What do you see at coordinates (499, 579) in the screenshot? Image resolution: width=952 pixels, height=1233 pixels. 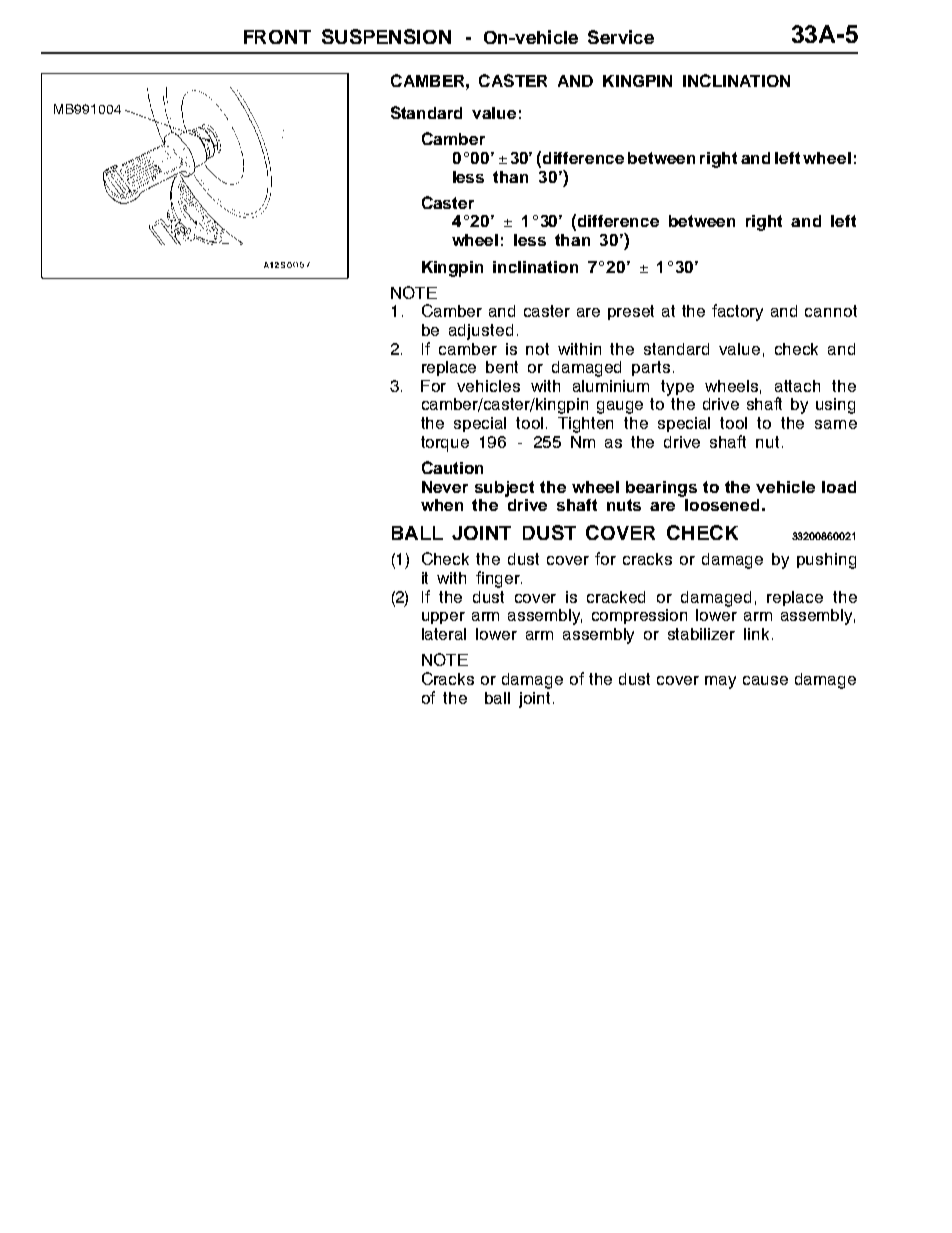 I see `finger` at bounding box center [499, 579].
